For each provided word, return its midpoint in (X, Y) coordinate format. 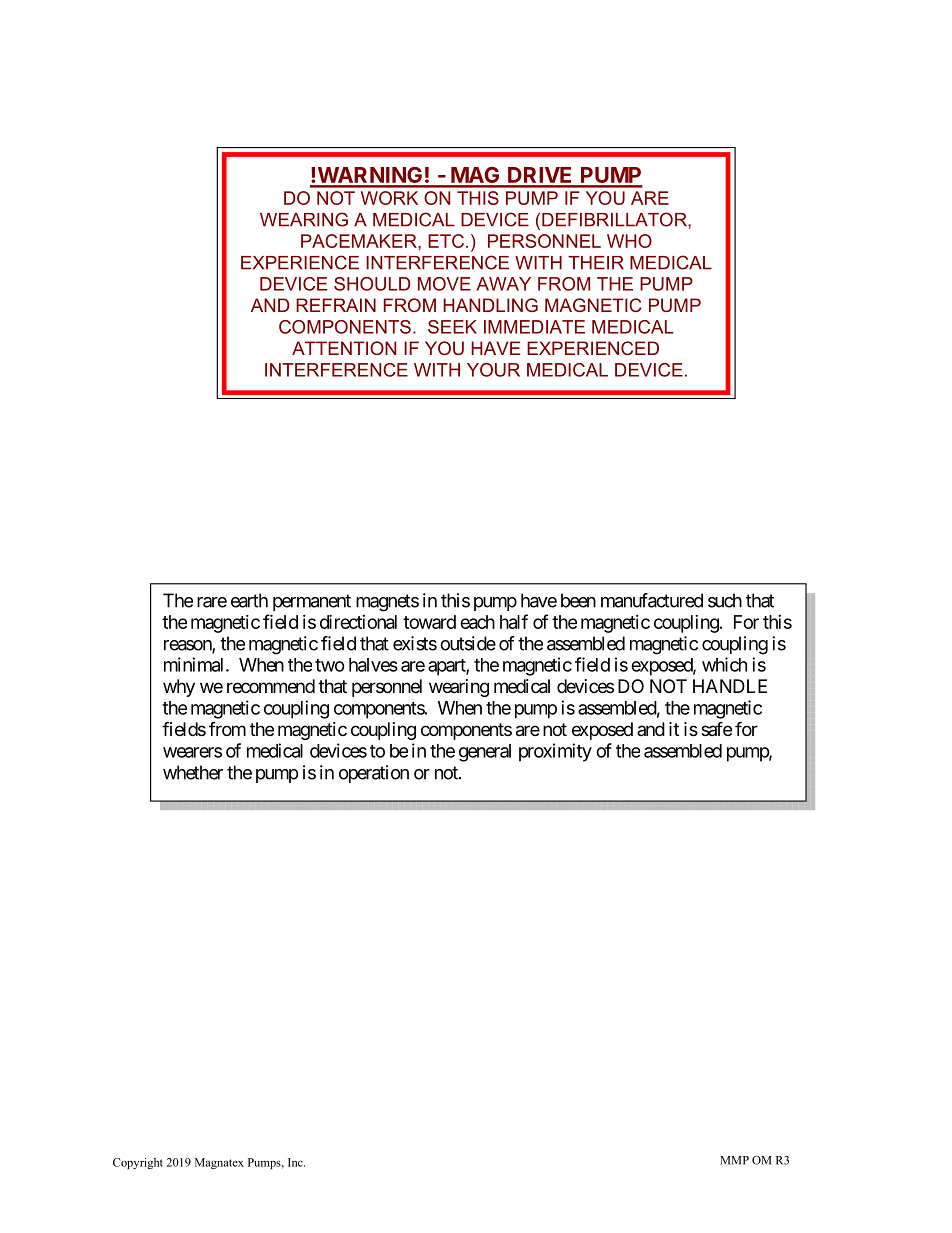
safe (716, 728)
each (477, 622)
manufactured (652, 600)
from (227, 729)
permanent (312, 602)
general (485, 753)
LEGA (389, 198)
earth (249, 600)
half (514, 621)
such (725, 600)
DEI (336, 198)
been (578, 600)
